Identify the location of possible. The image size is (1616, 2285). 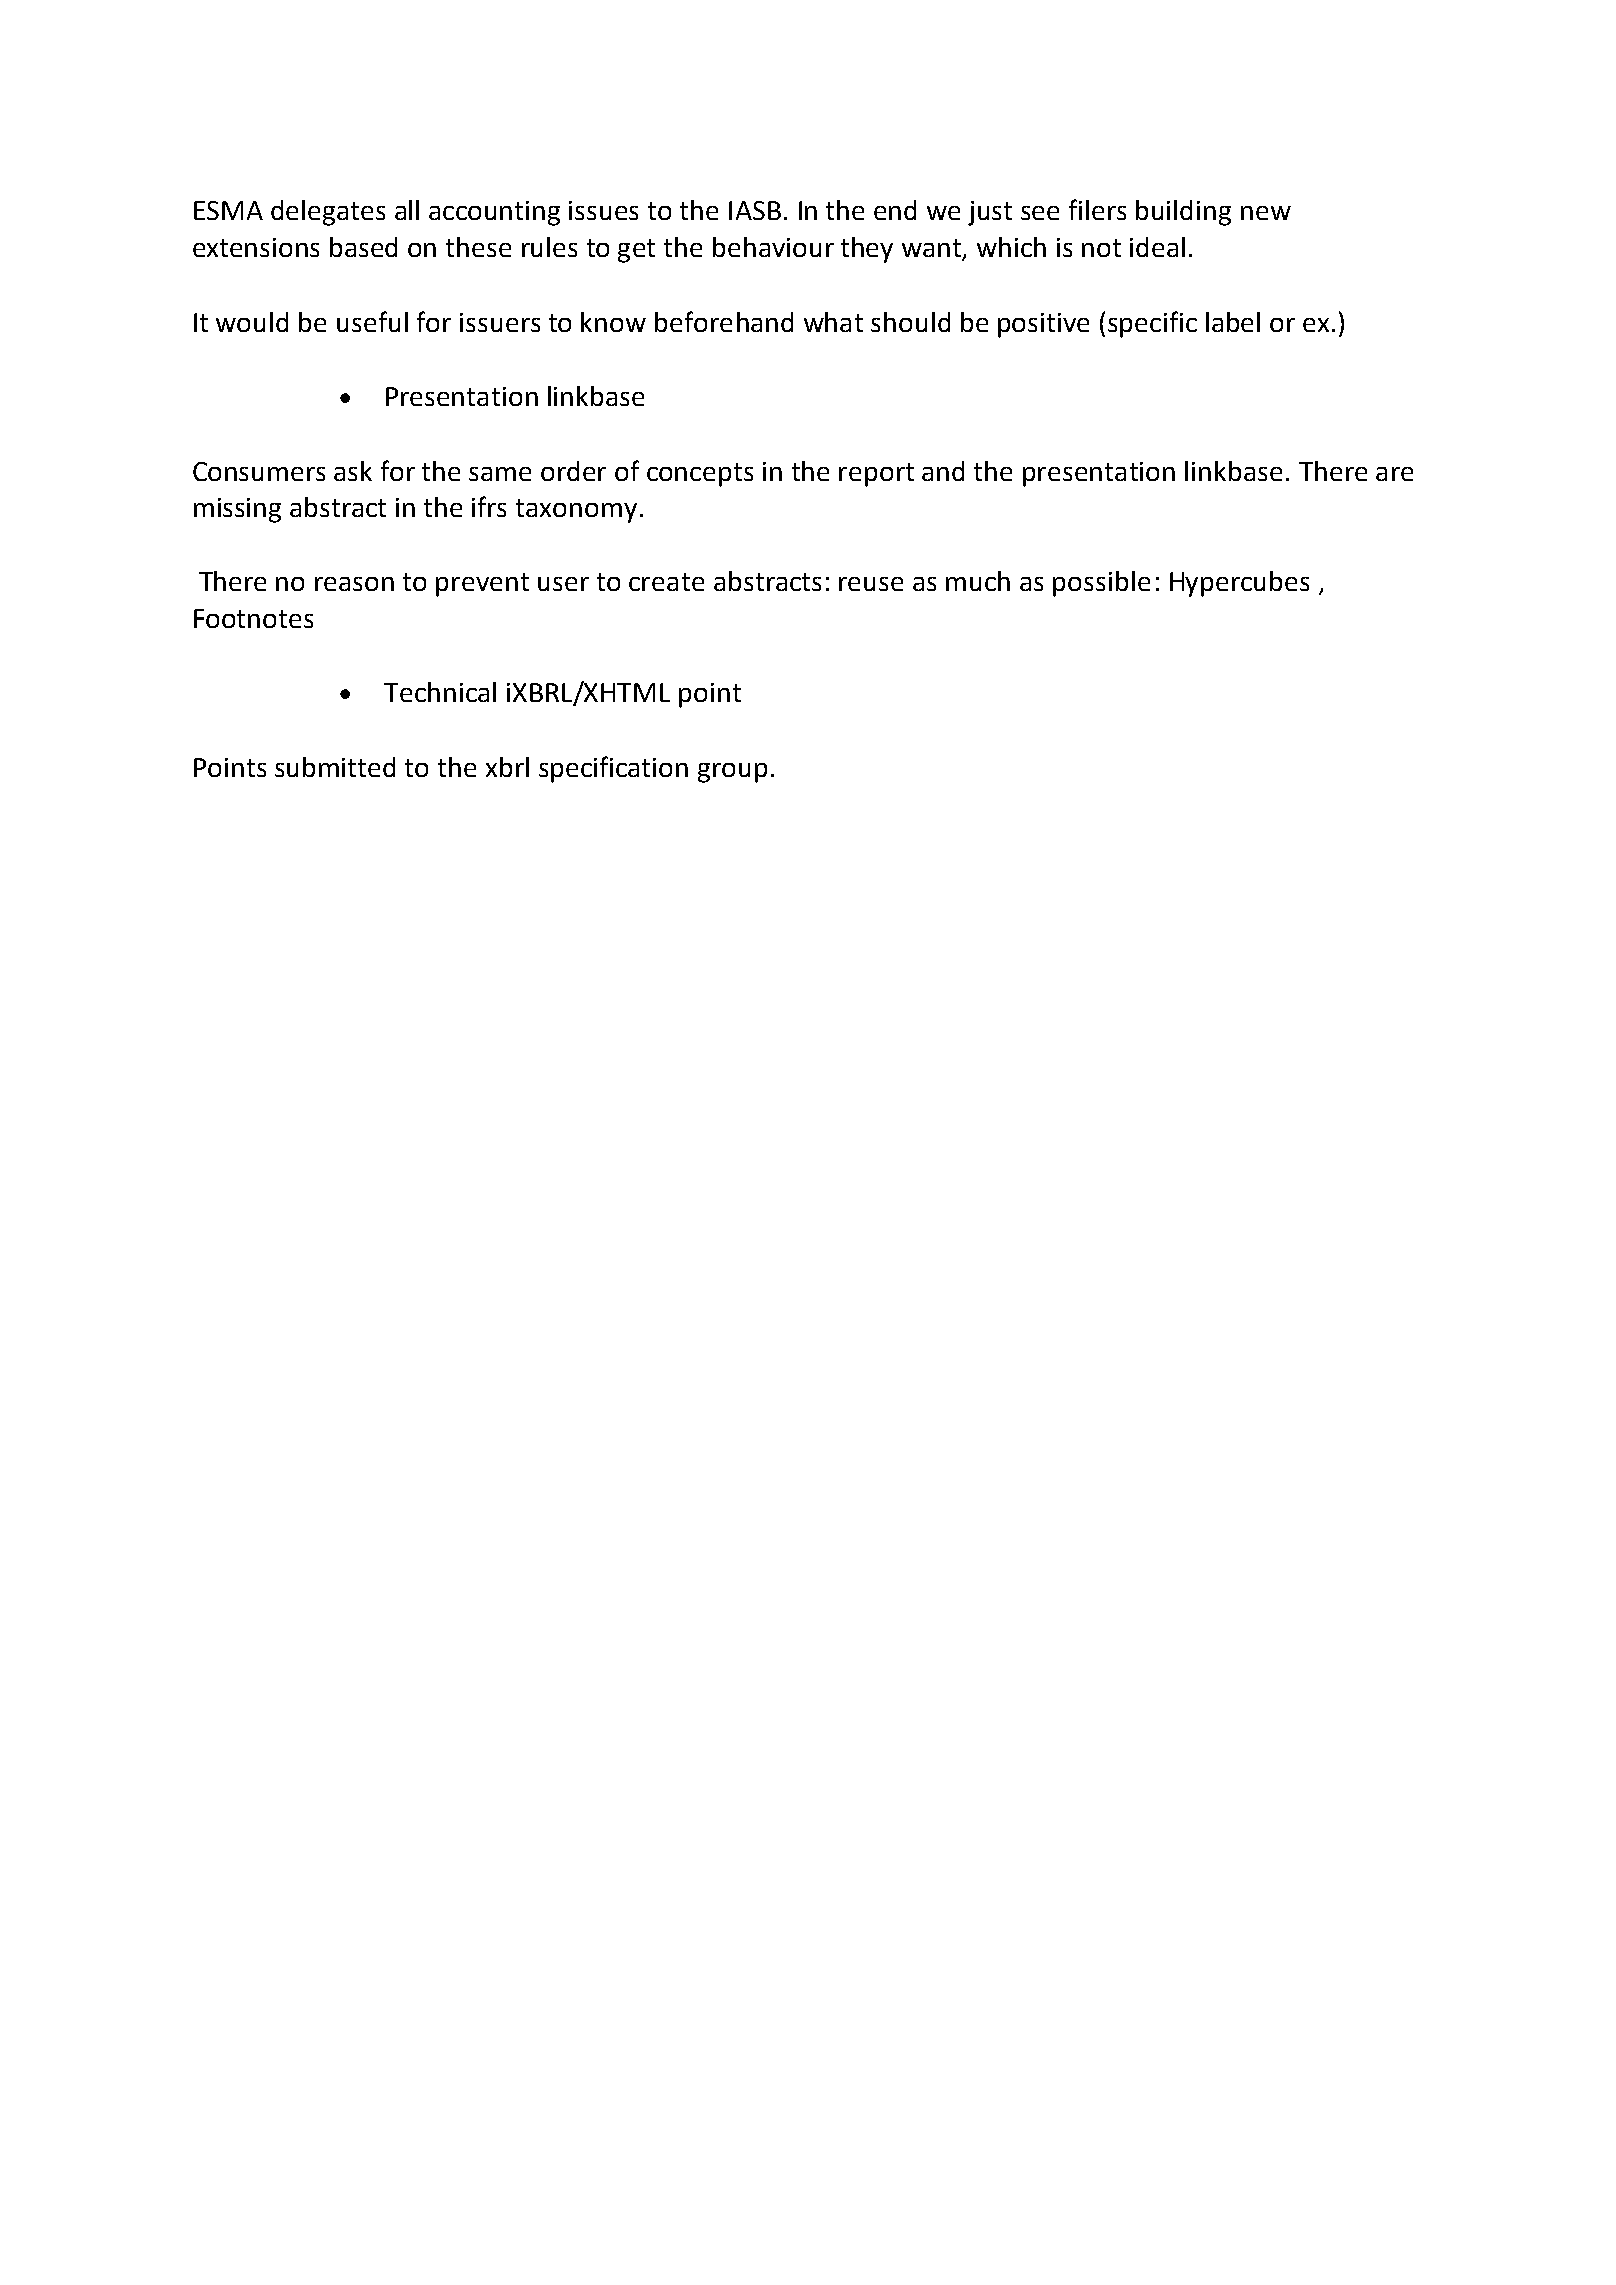
(1101, 584).
